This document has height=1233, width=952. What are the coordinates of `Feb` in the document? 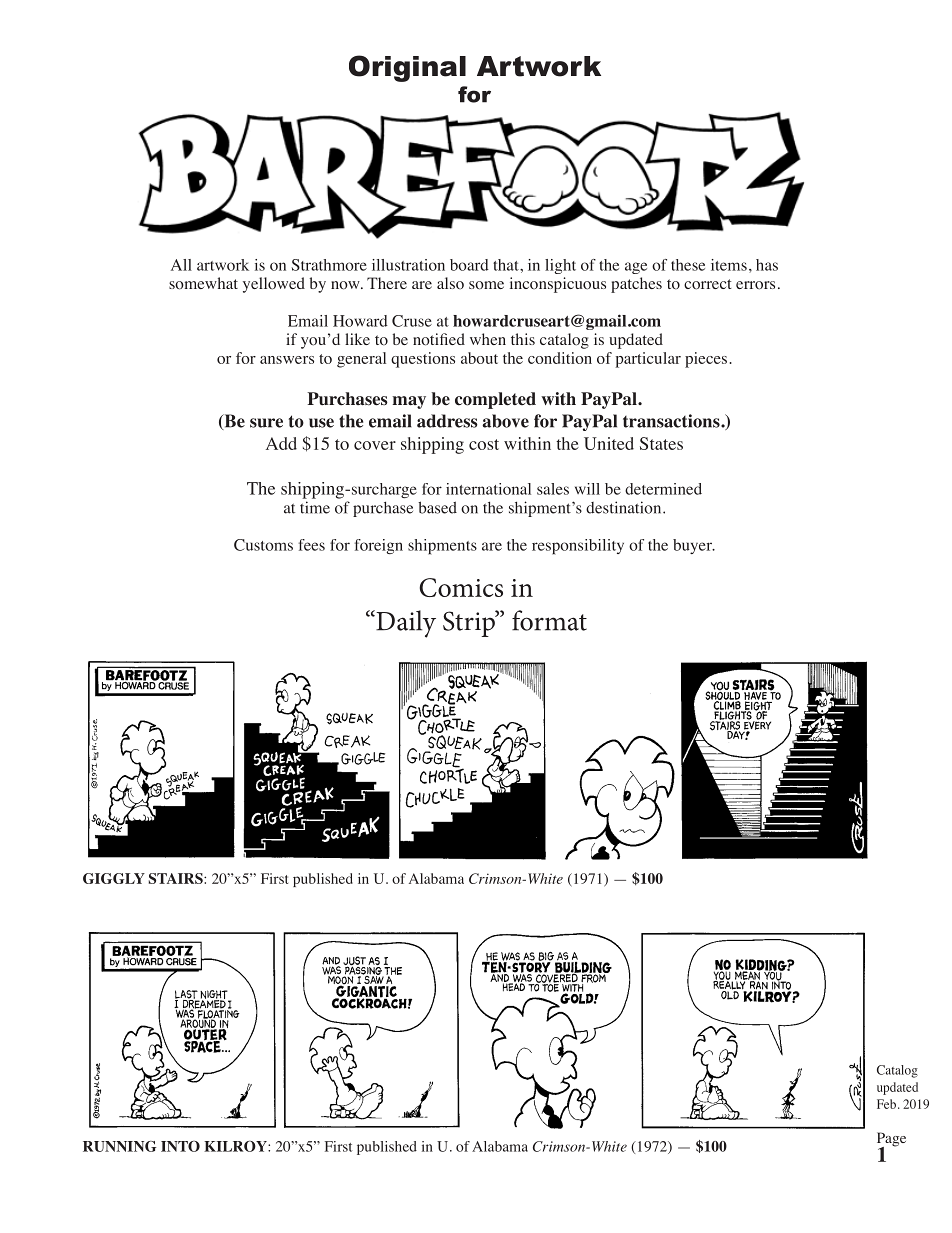 It's located at (886, 1104).
